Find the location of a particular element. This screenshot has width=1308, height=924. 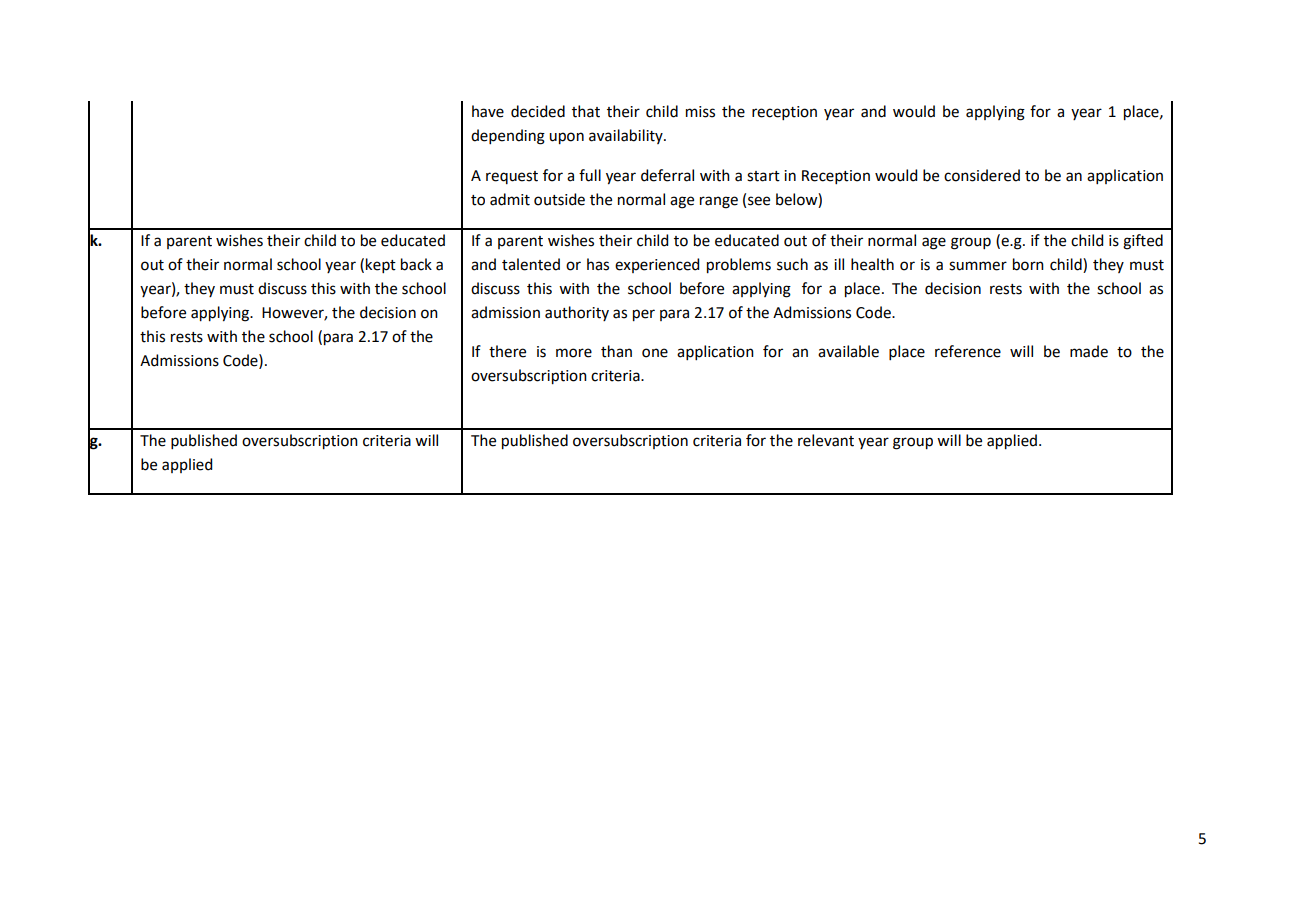

relevant is located at coordinates (826, 440).
